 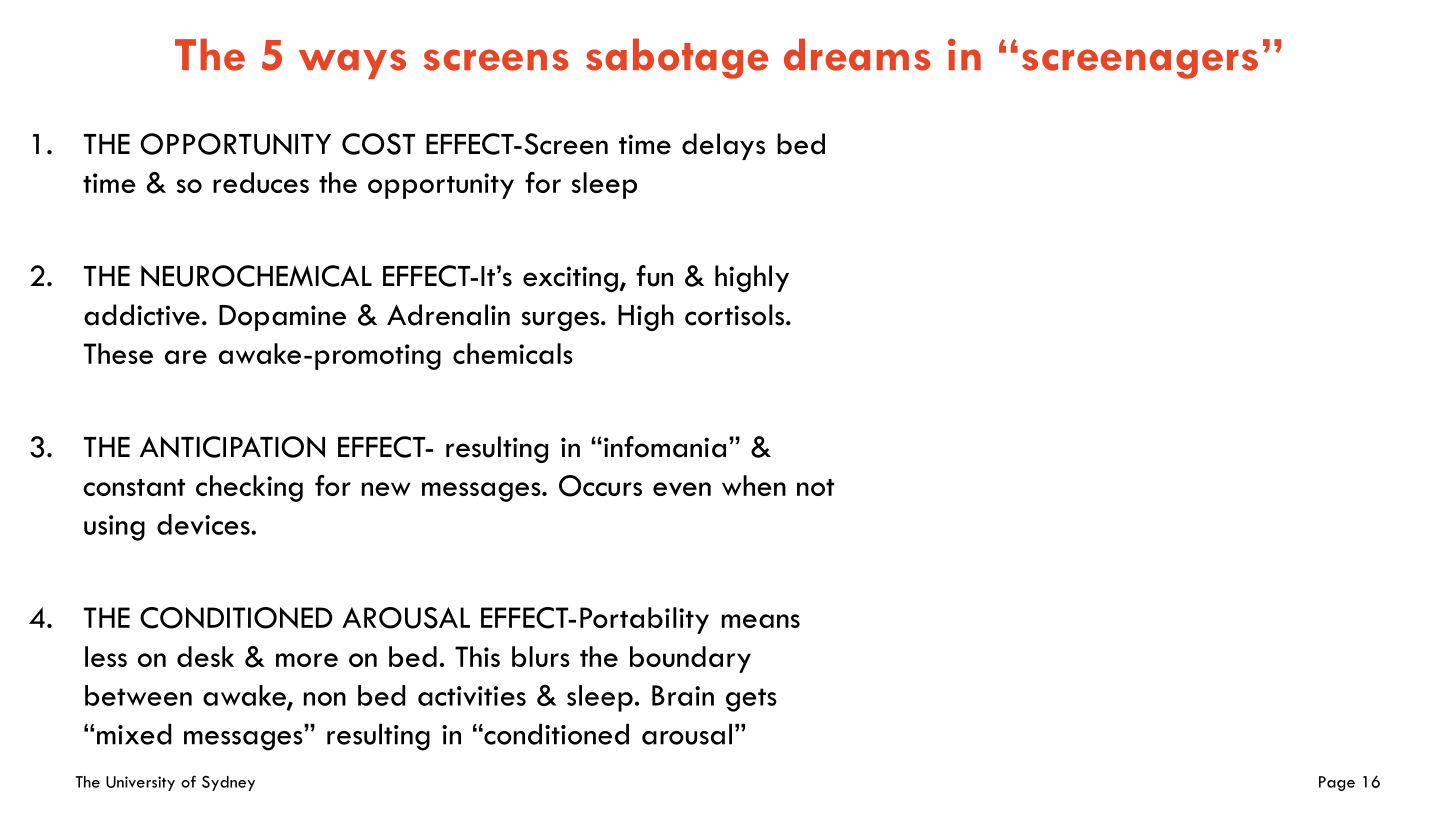 What do you see at coordinates (204, 524) in the screenshot?
I see `devices` at bounding box center [204, 524].
